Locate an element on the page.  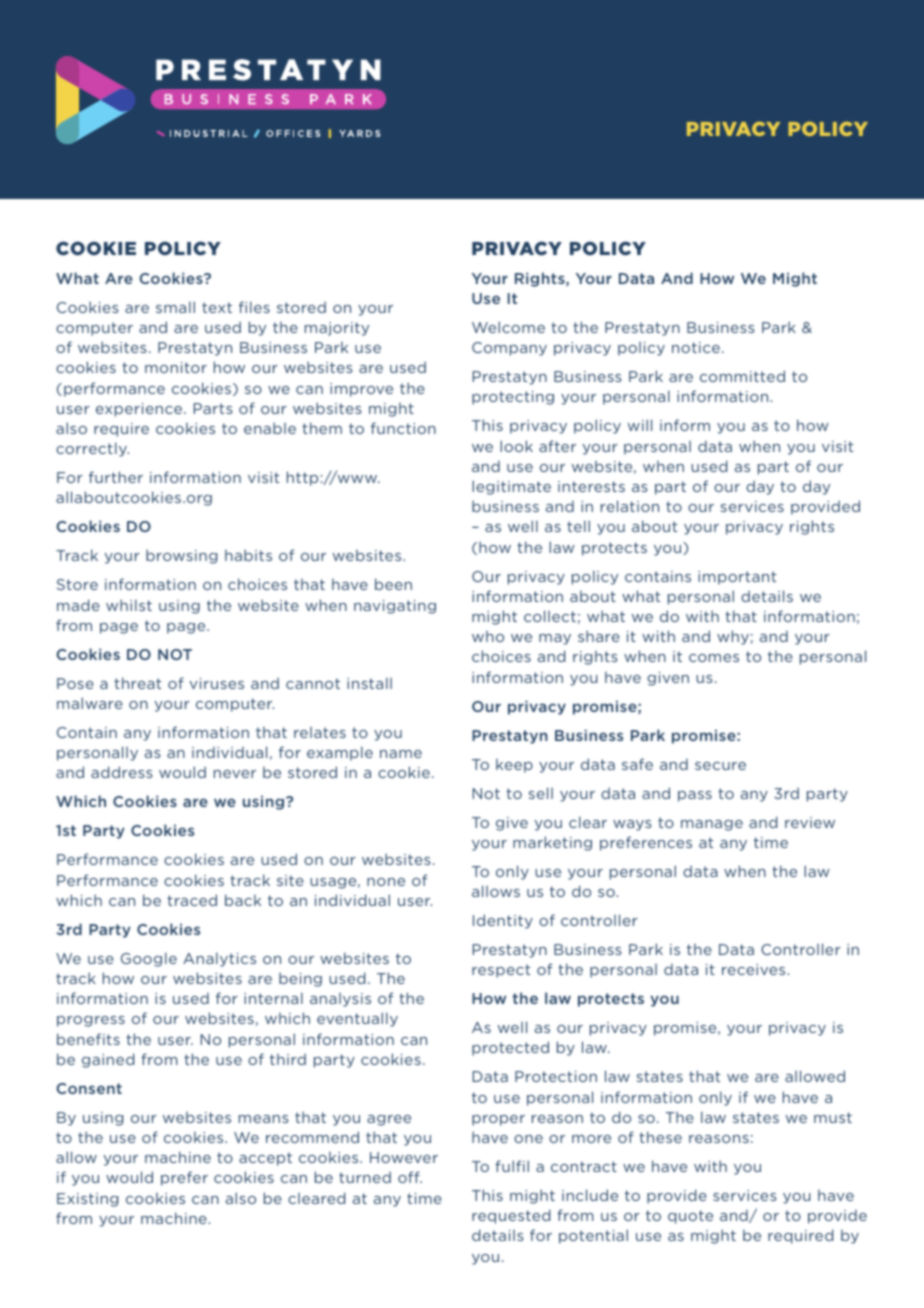
been is located at coordinates (393, 584).
